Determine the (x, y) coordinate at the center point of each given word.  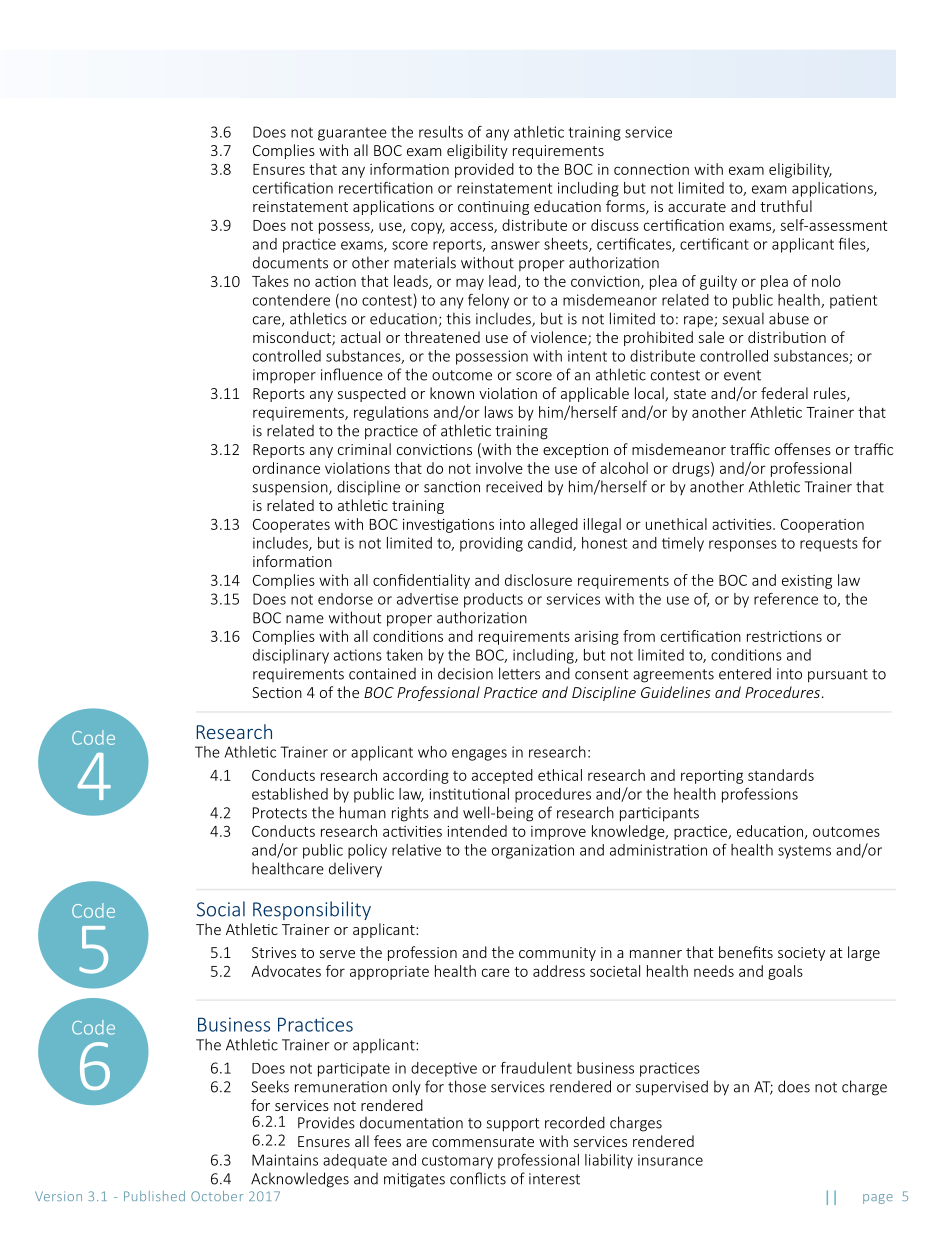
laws (499, 412)
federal (784, 393)
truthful (786, 206)
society (801, 954)
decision (465, 673)
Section (277, 692)
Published (154, 1196)
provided (484, 170)
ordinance (286, 468)
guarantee (352, 134)
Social (221, 909)
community (557, 954)
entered (745, 673)
